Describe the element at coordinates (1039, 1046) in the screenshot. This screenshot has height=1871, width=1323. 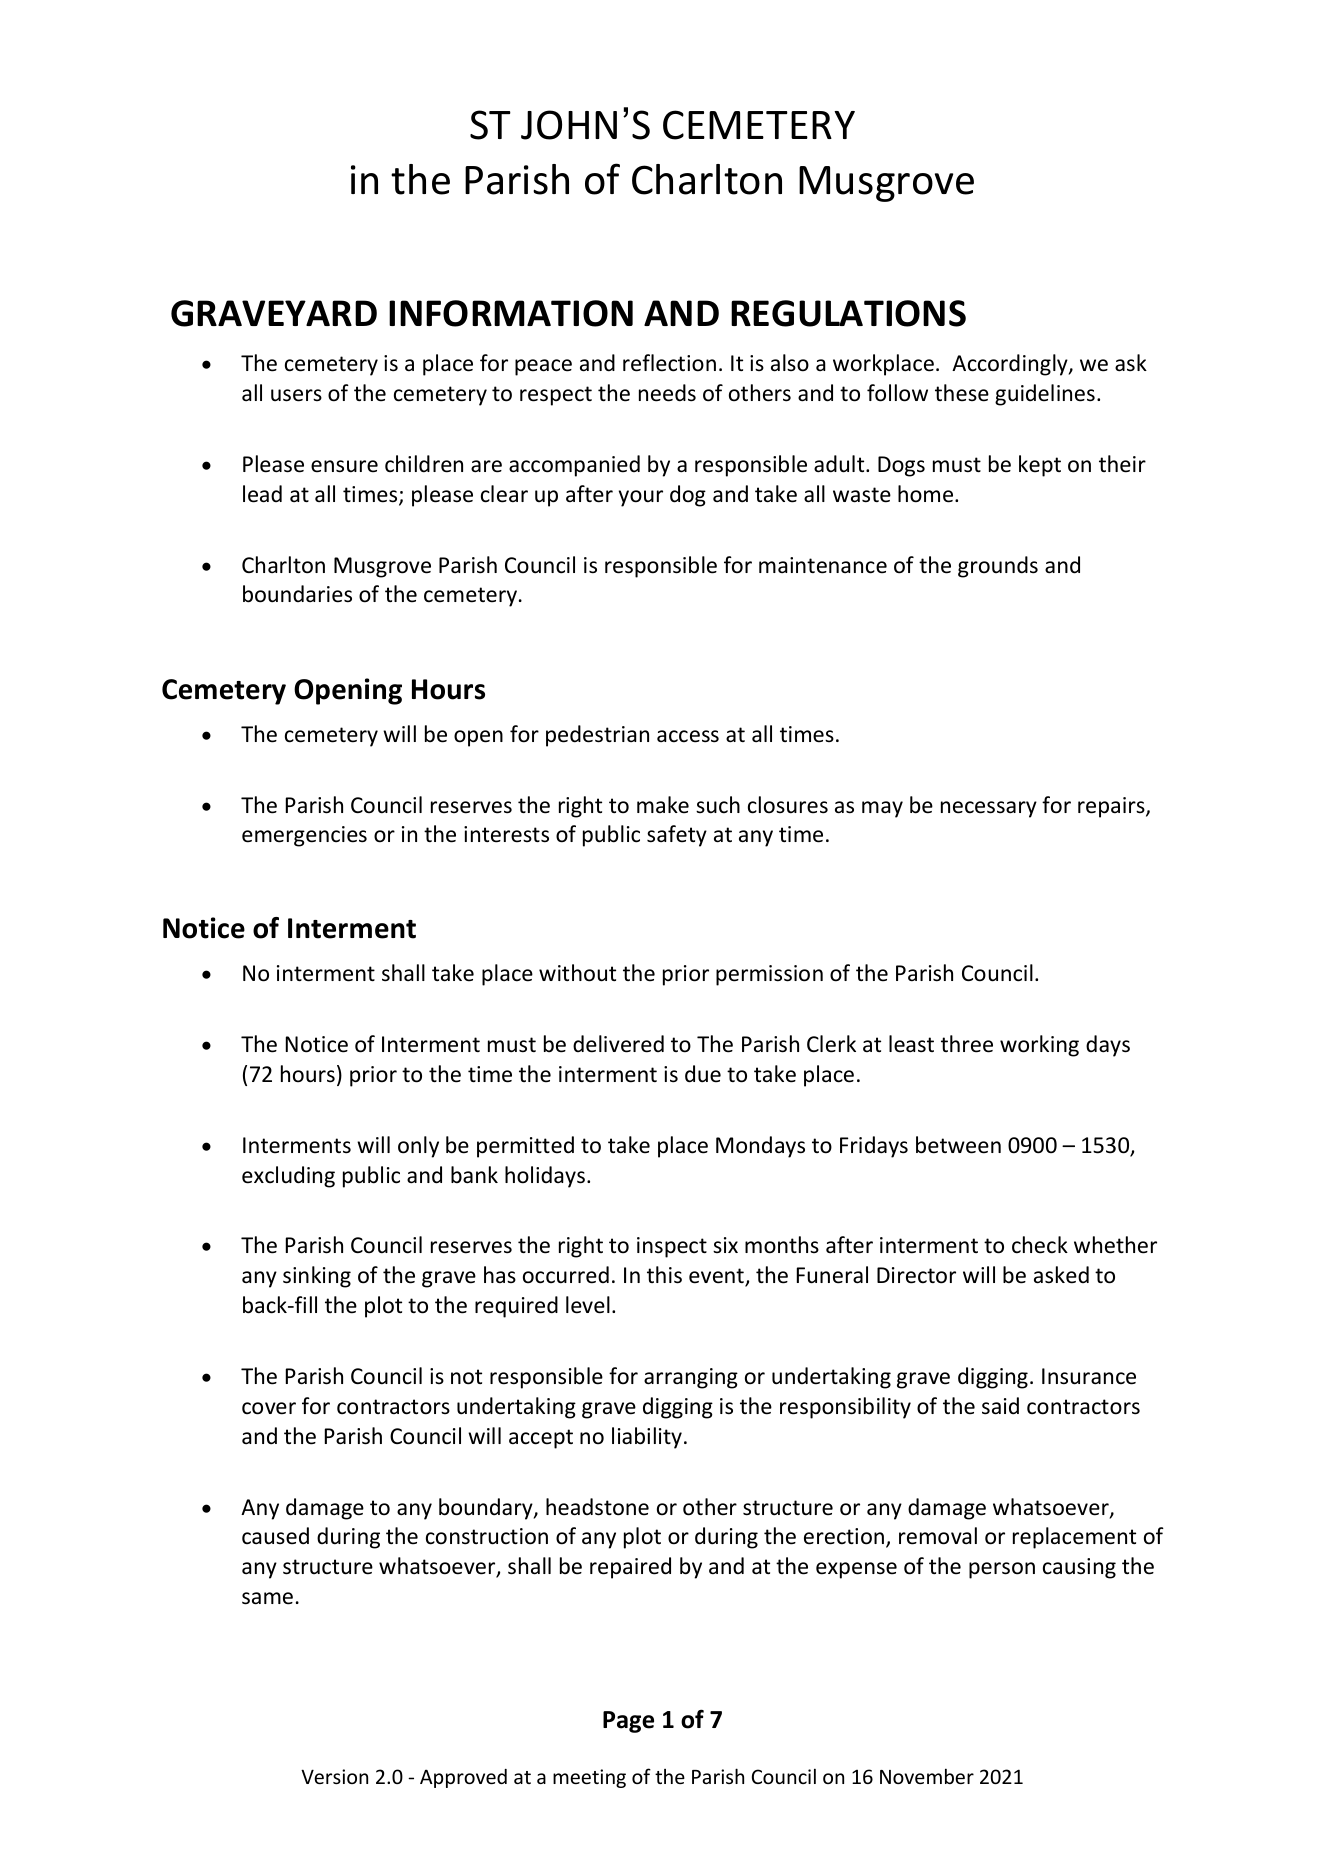
I see `working` at that location.
